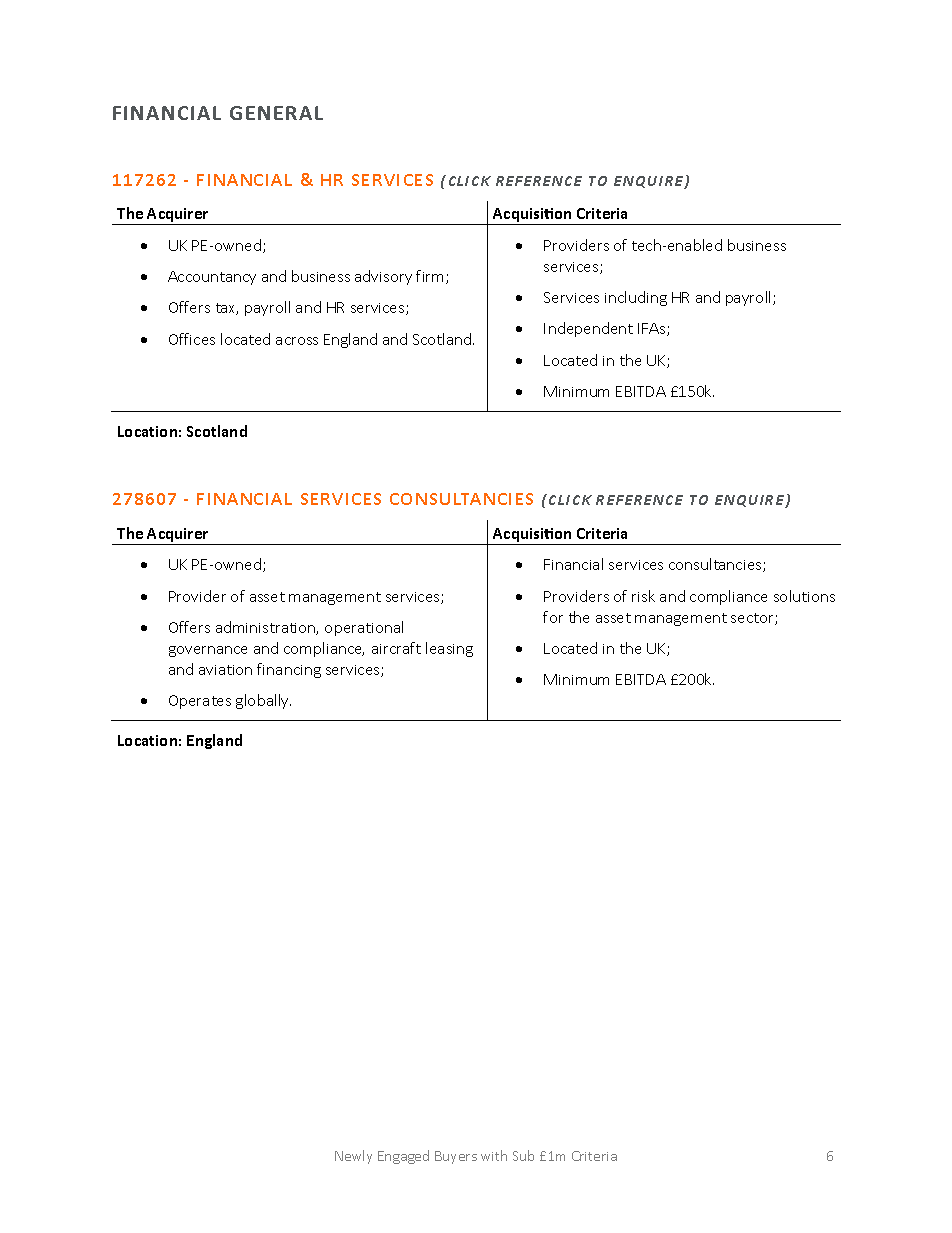 Image resolution: width=952 pixels, height=1233 pixels. Describe the element at coordinates (276, 113) in the screenshot. I see `GENERAL` at that location.
